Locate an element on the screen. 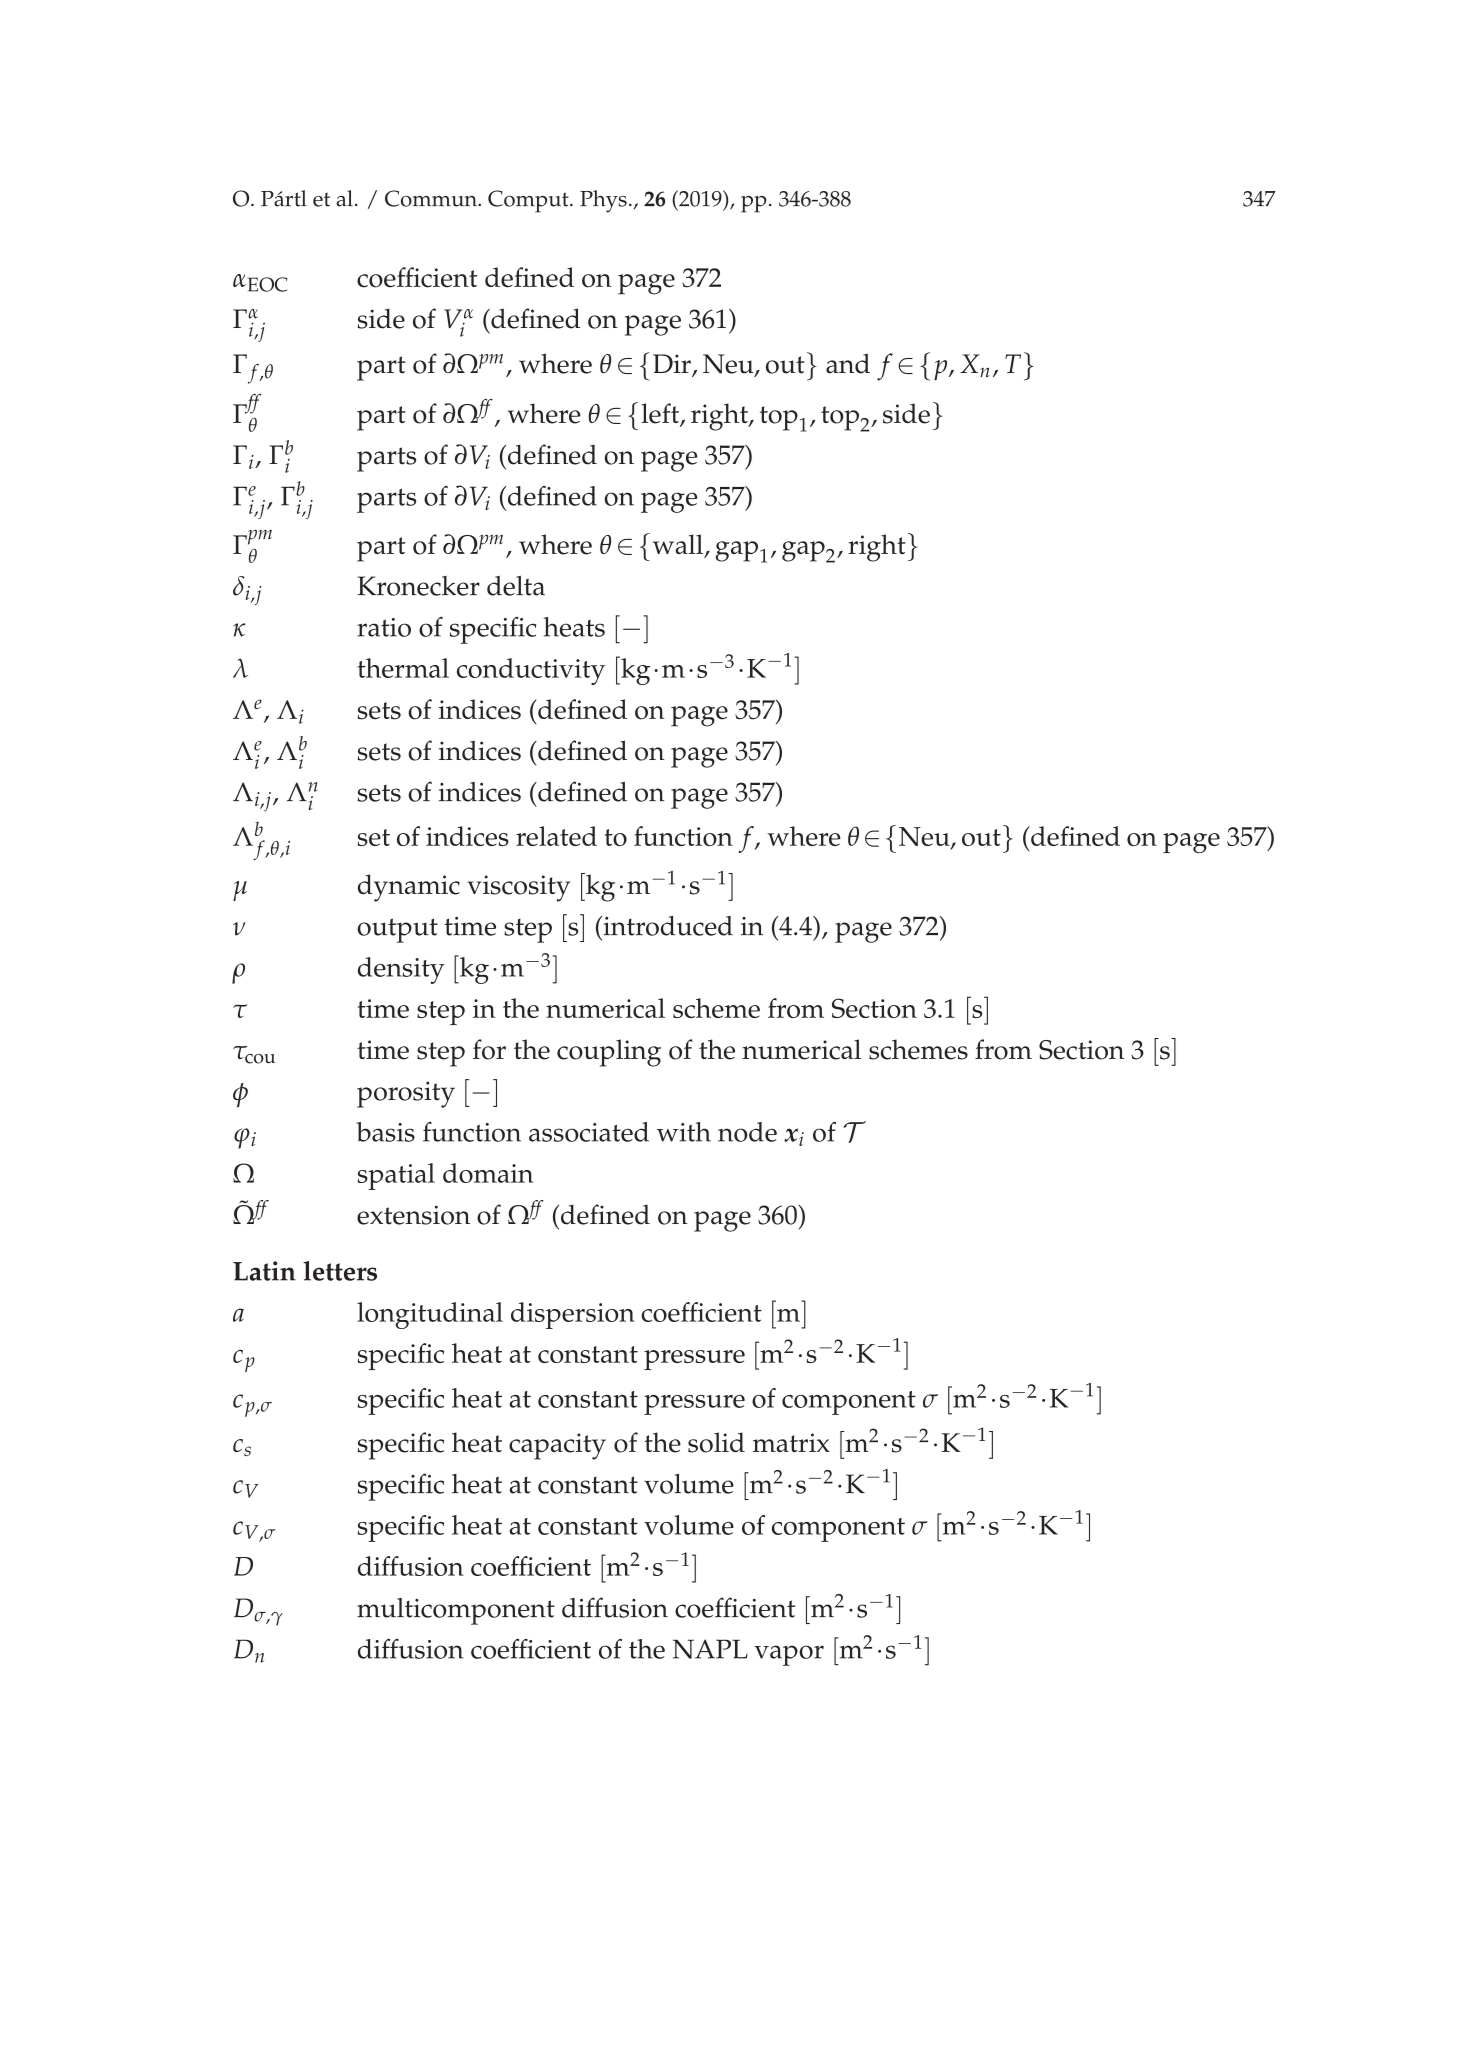  vapor is located at coordinates (789, 1655).
